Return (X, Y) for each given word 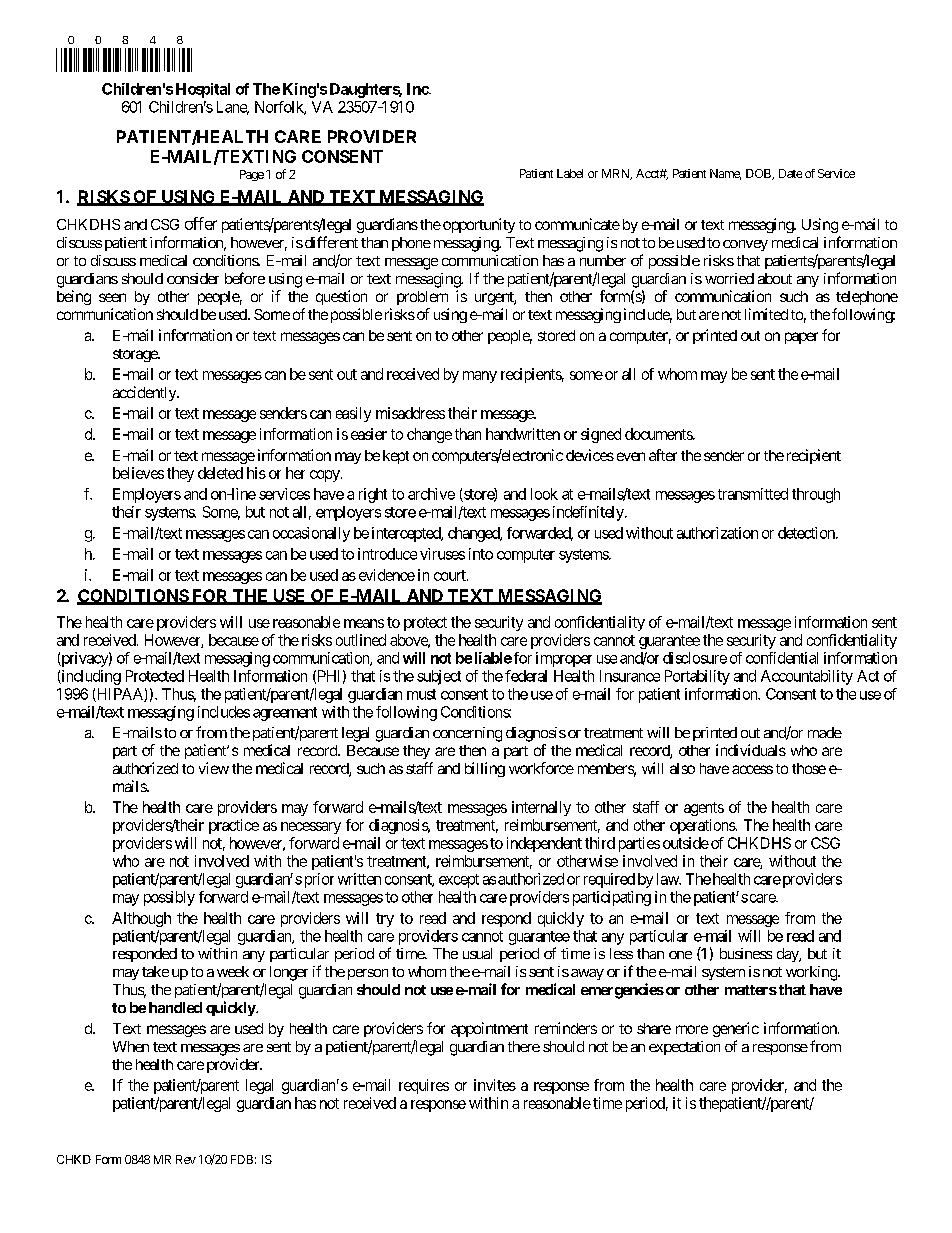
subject (439, 677)
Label (570, 173)
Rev (186, 1159)
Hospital (203, 90)
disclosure (695, 658)
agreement (285, 714)
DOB (759, 174)
